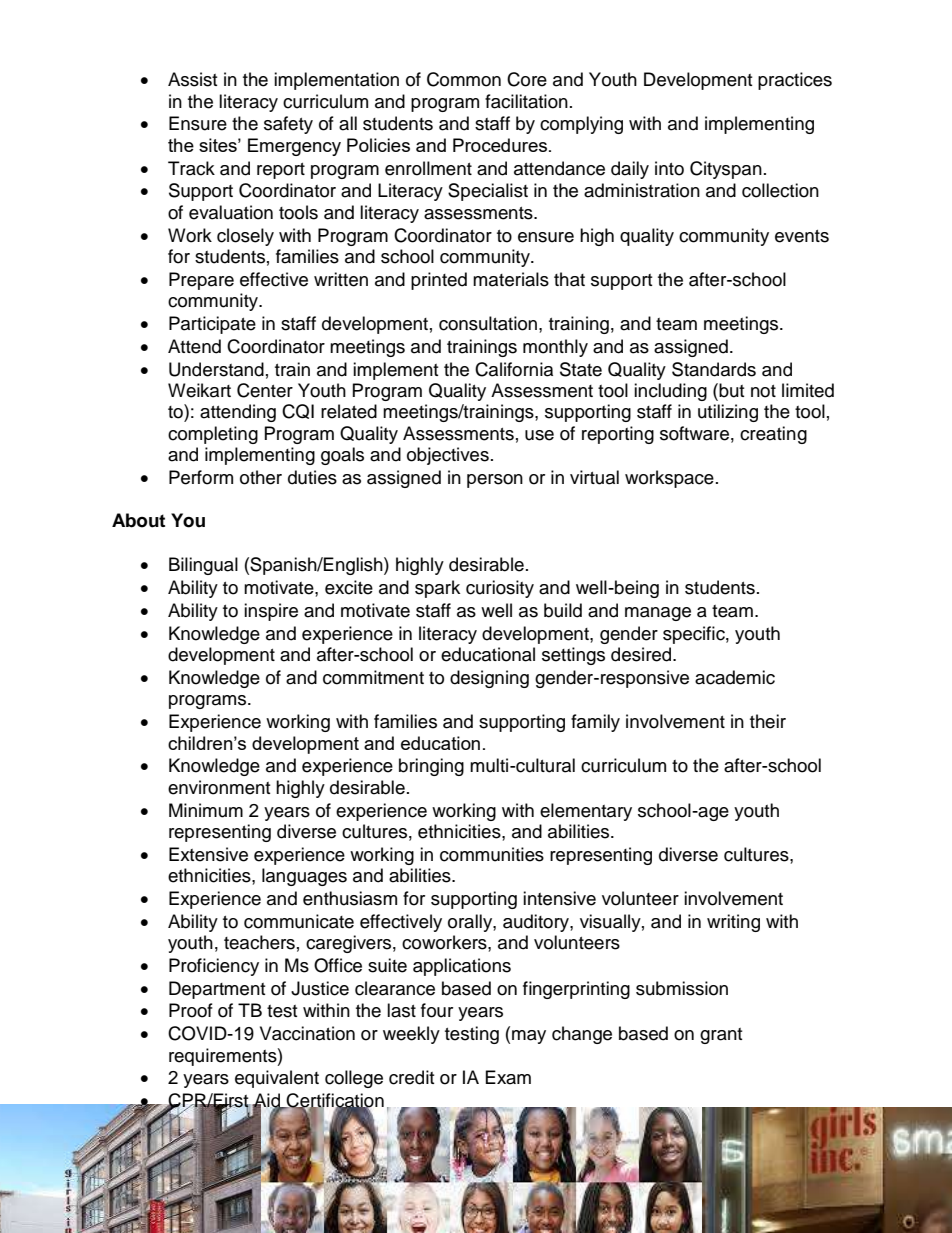 This screenshot has height=1233, width=952. Describe the element at coordinates (192, 79) in the screenshot. I see `Assist` at that location.
